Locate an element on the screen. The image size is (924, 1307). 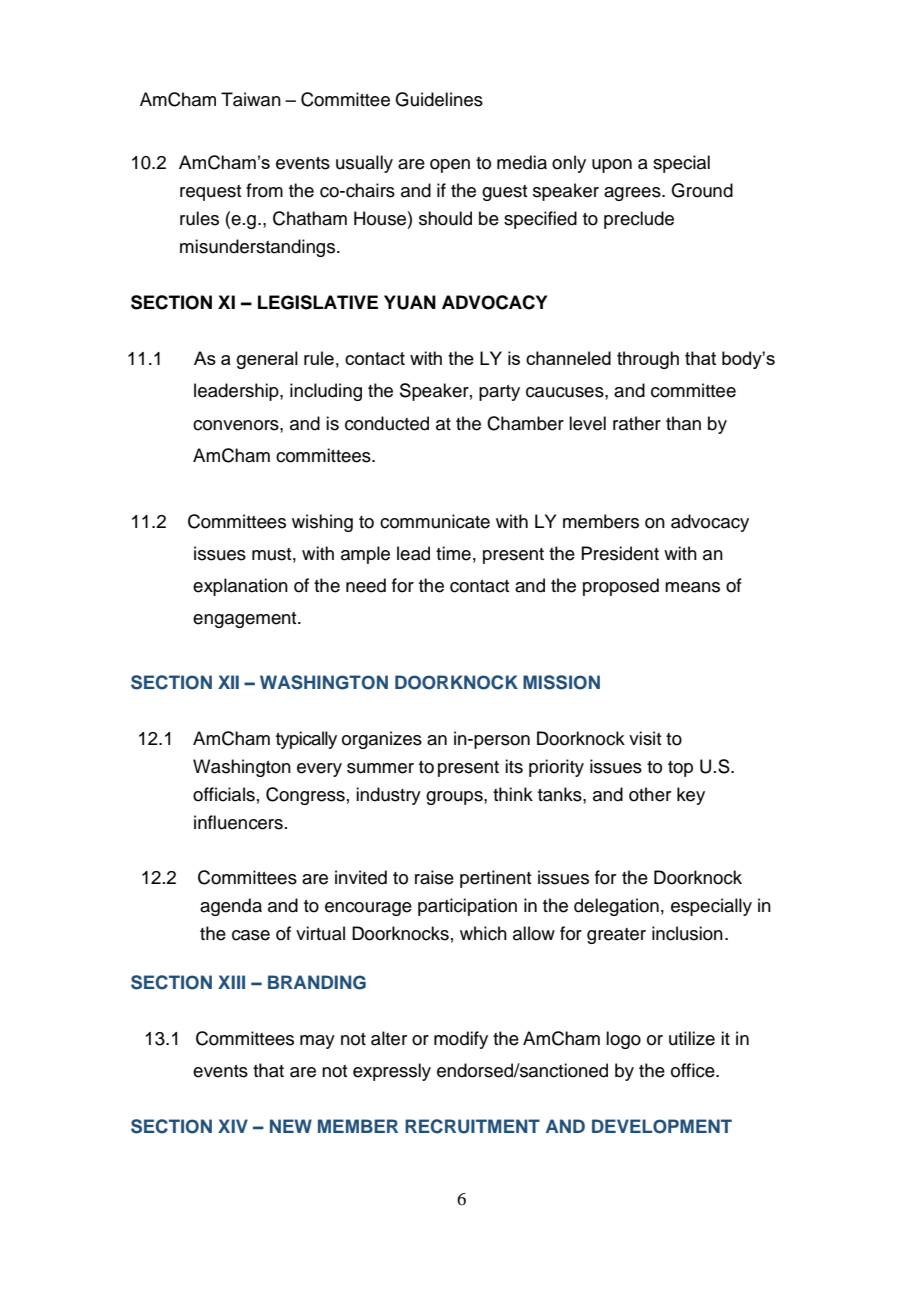
visit is located at coordinates (645, 738).
